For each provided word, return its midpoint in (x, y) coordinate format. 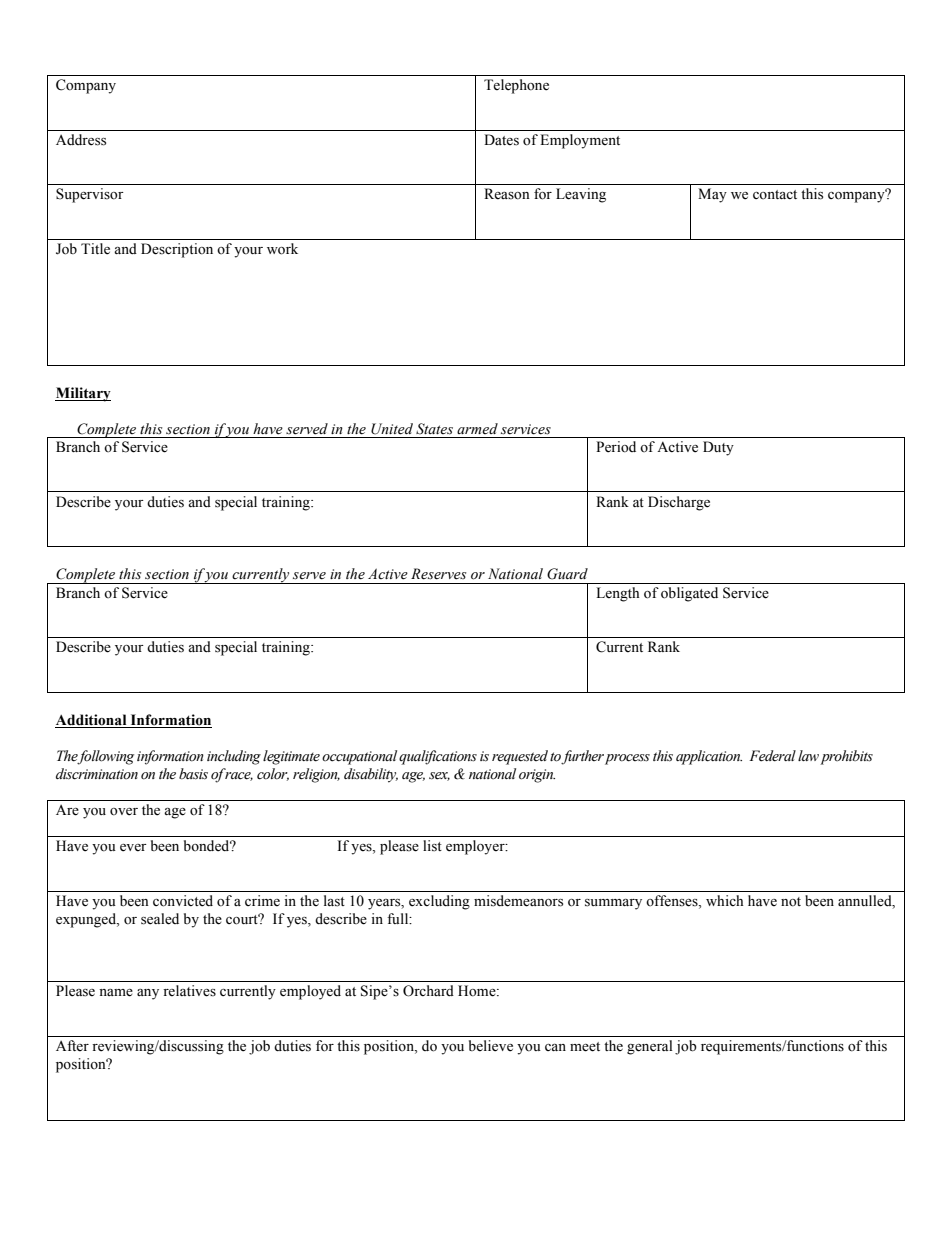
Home (478, 991)
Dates (501, 140)
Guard (567, 574)
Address (81, 140)
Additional (91, 720)
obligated (689, 594)
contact (775, 194)
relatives (189, 991)
